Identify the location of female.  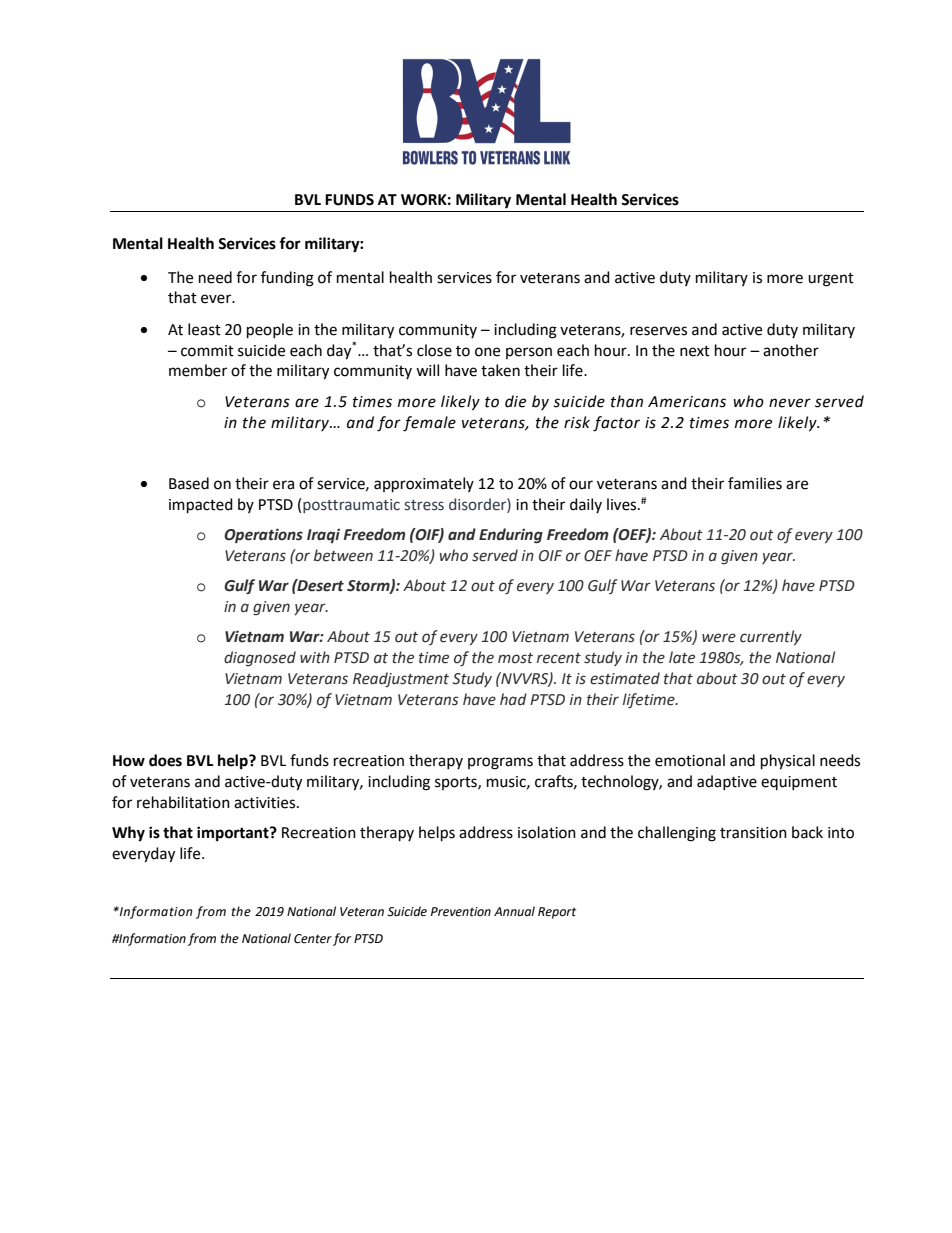
(429, 424).
